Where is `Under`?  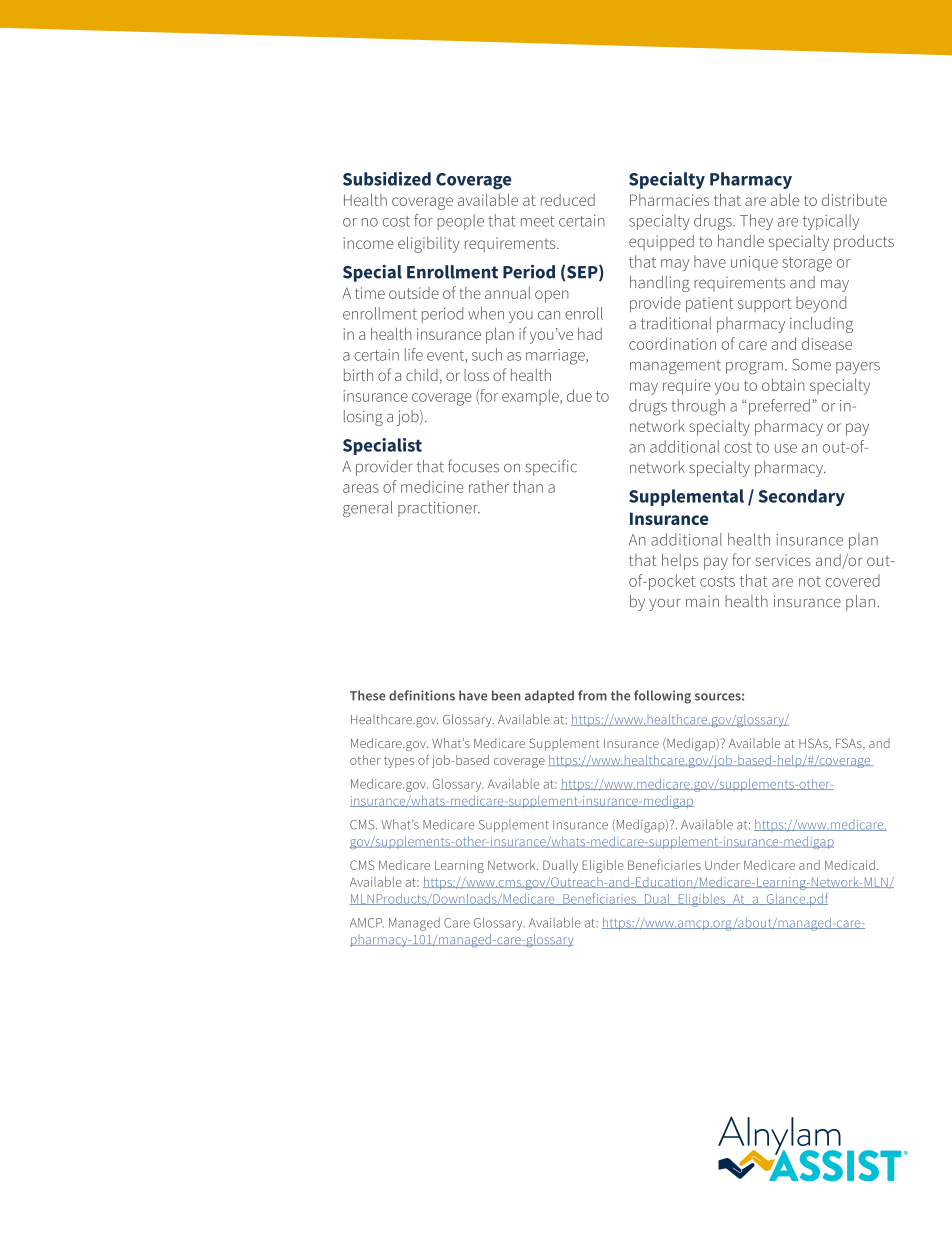
Under is located at coordinates (722, 865).
